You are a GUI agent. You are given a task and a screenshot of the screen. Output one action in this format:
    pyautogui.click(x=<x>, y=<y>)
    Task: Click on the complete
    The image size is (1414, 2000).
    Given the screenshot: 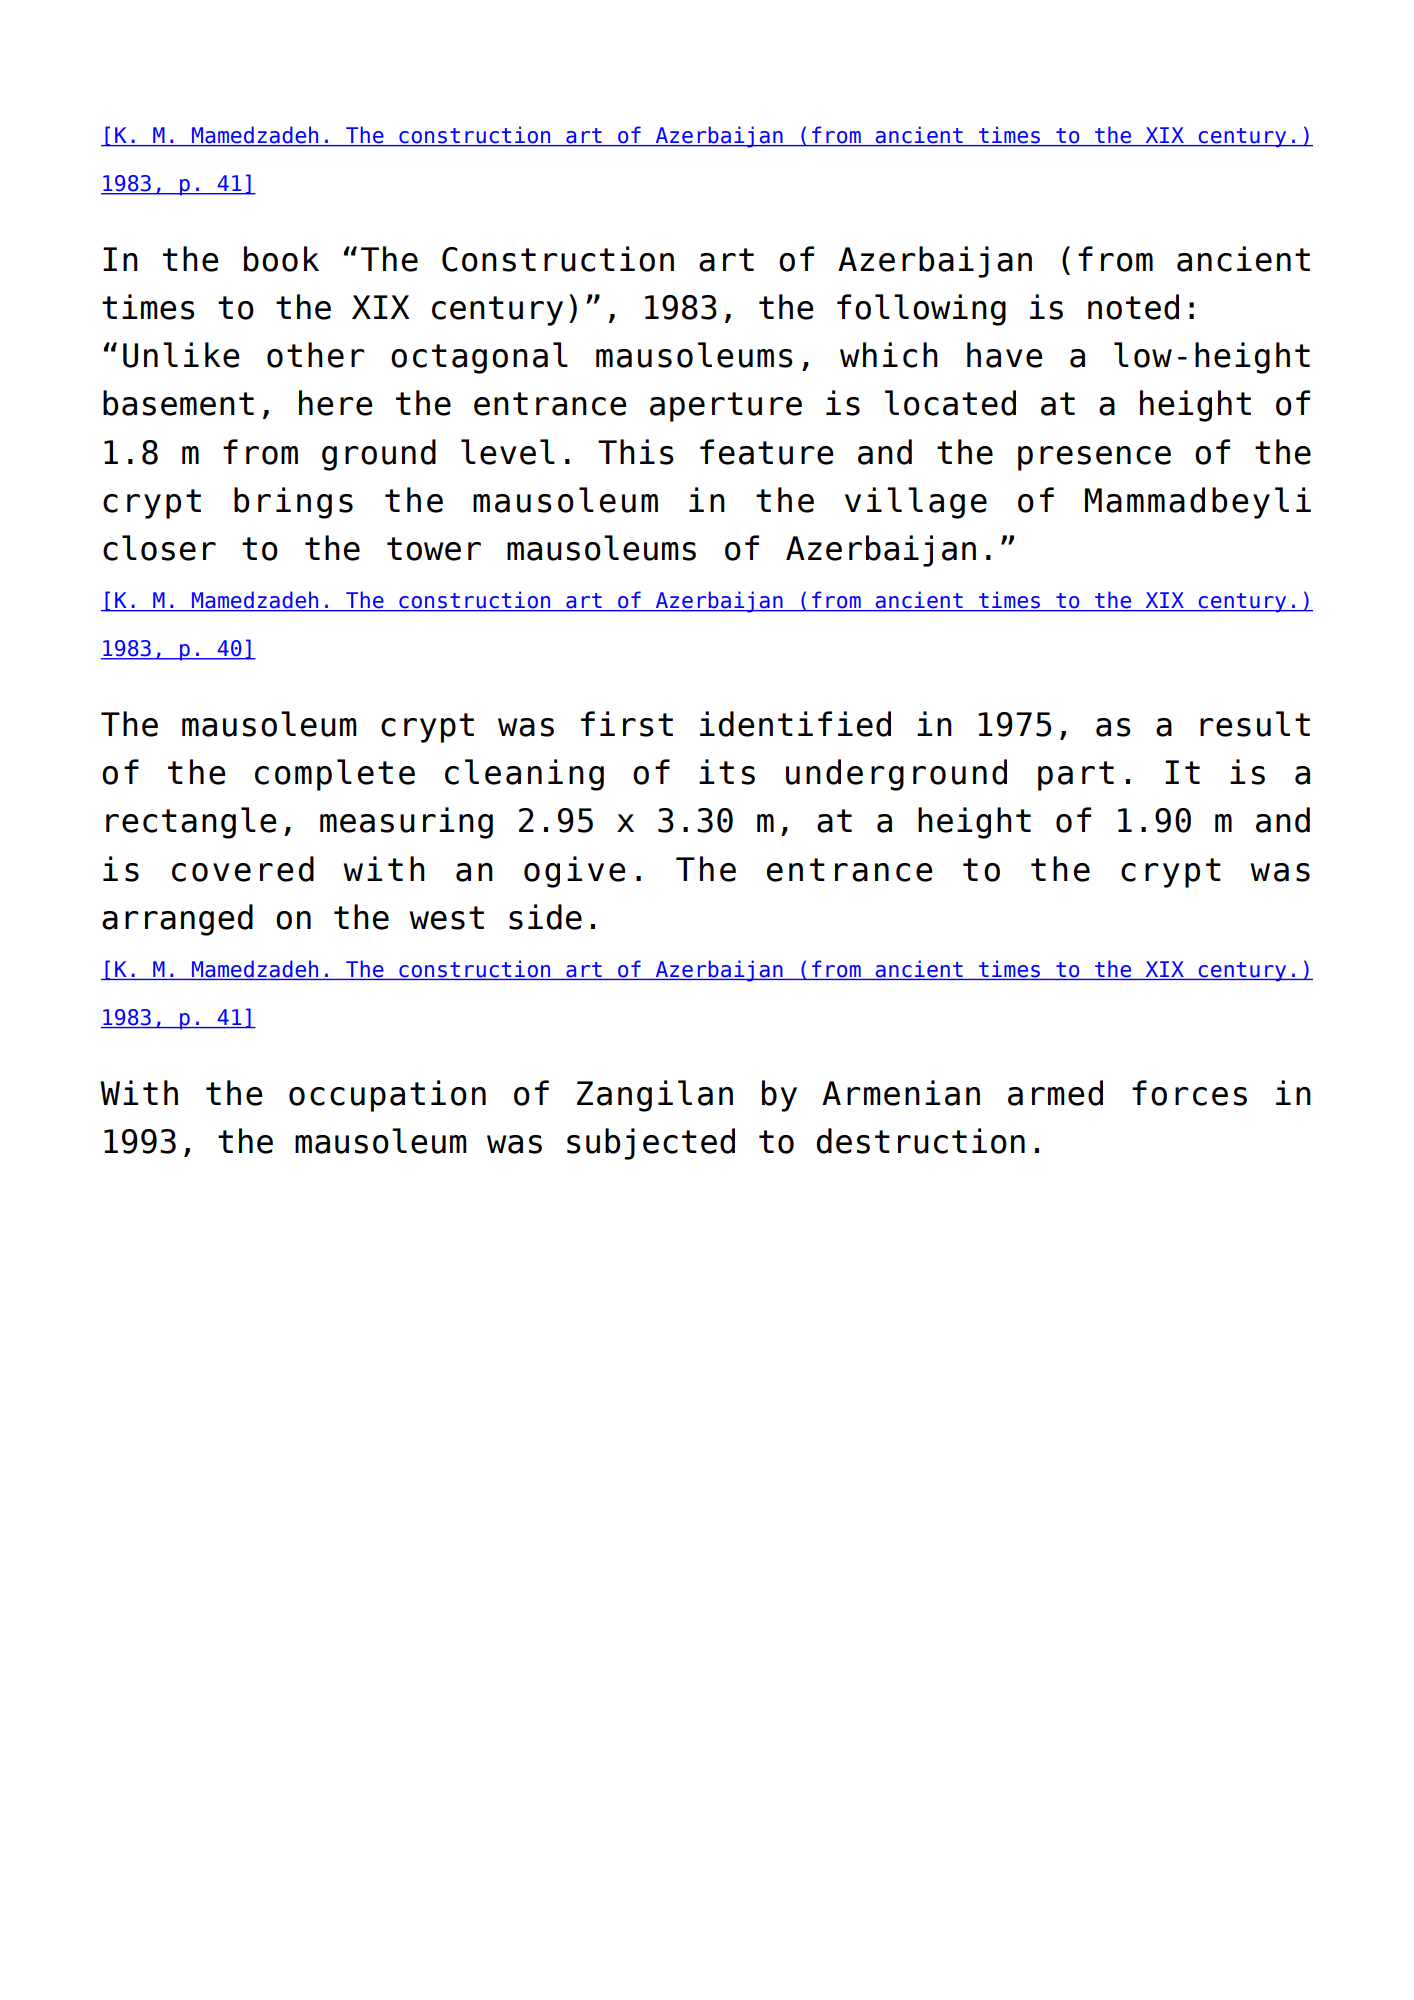 What is the action you would take?
    pyautogui.click(x=335, y=775)
